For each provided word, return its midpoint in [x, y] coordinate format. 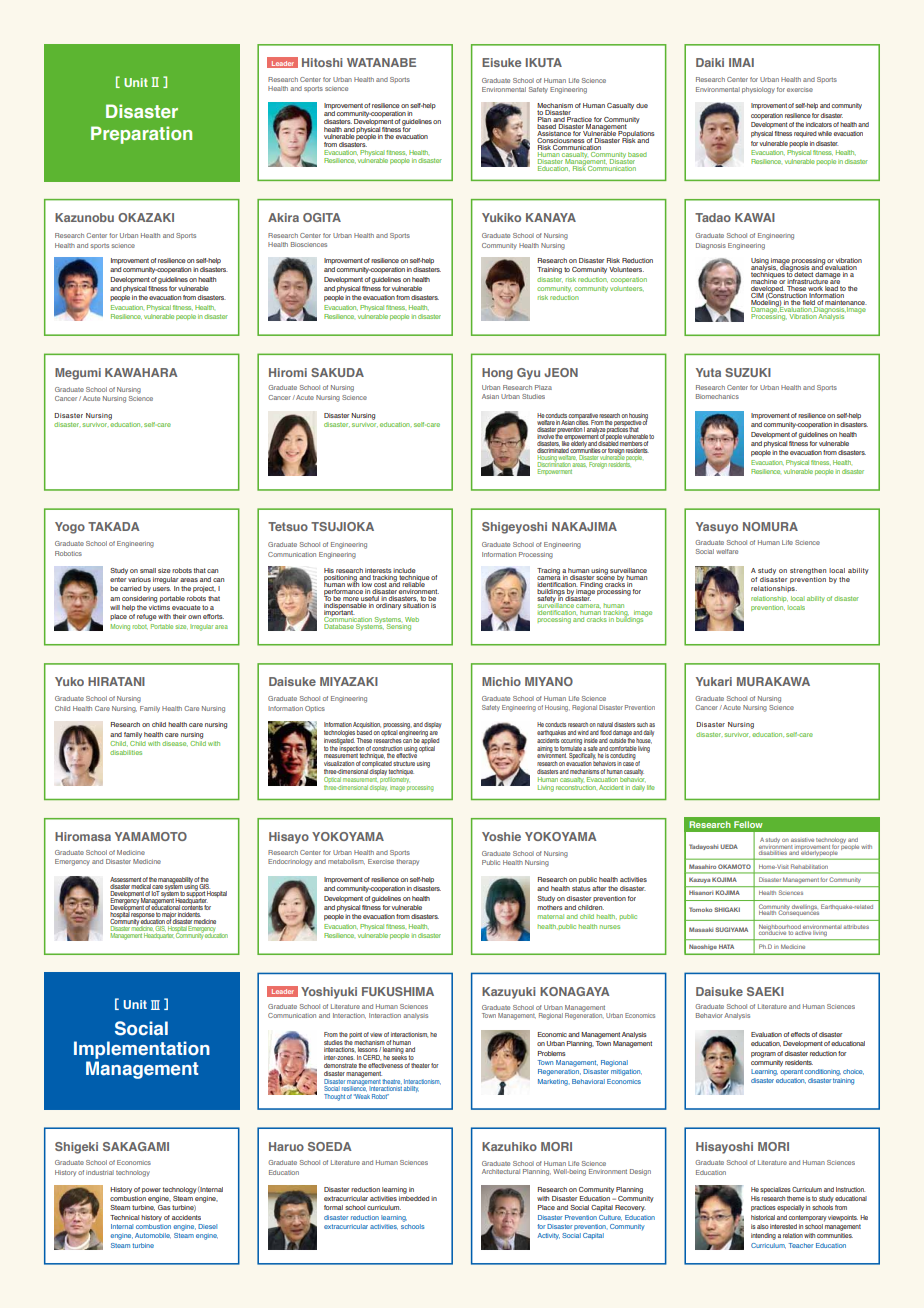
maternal [551, 916]
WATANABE [381, 62]
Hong [497, 374]
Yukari [714, 681]
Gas [165, 1207]
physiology [758, 90]
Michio [501, 681]
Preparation [141, 135]
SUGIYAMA [731, 929]
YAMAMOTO [151, 836]
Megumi [78, 374]
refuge [147, 617]
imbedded [414, 1198]
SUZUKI [748, 372]
